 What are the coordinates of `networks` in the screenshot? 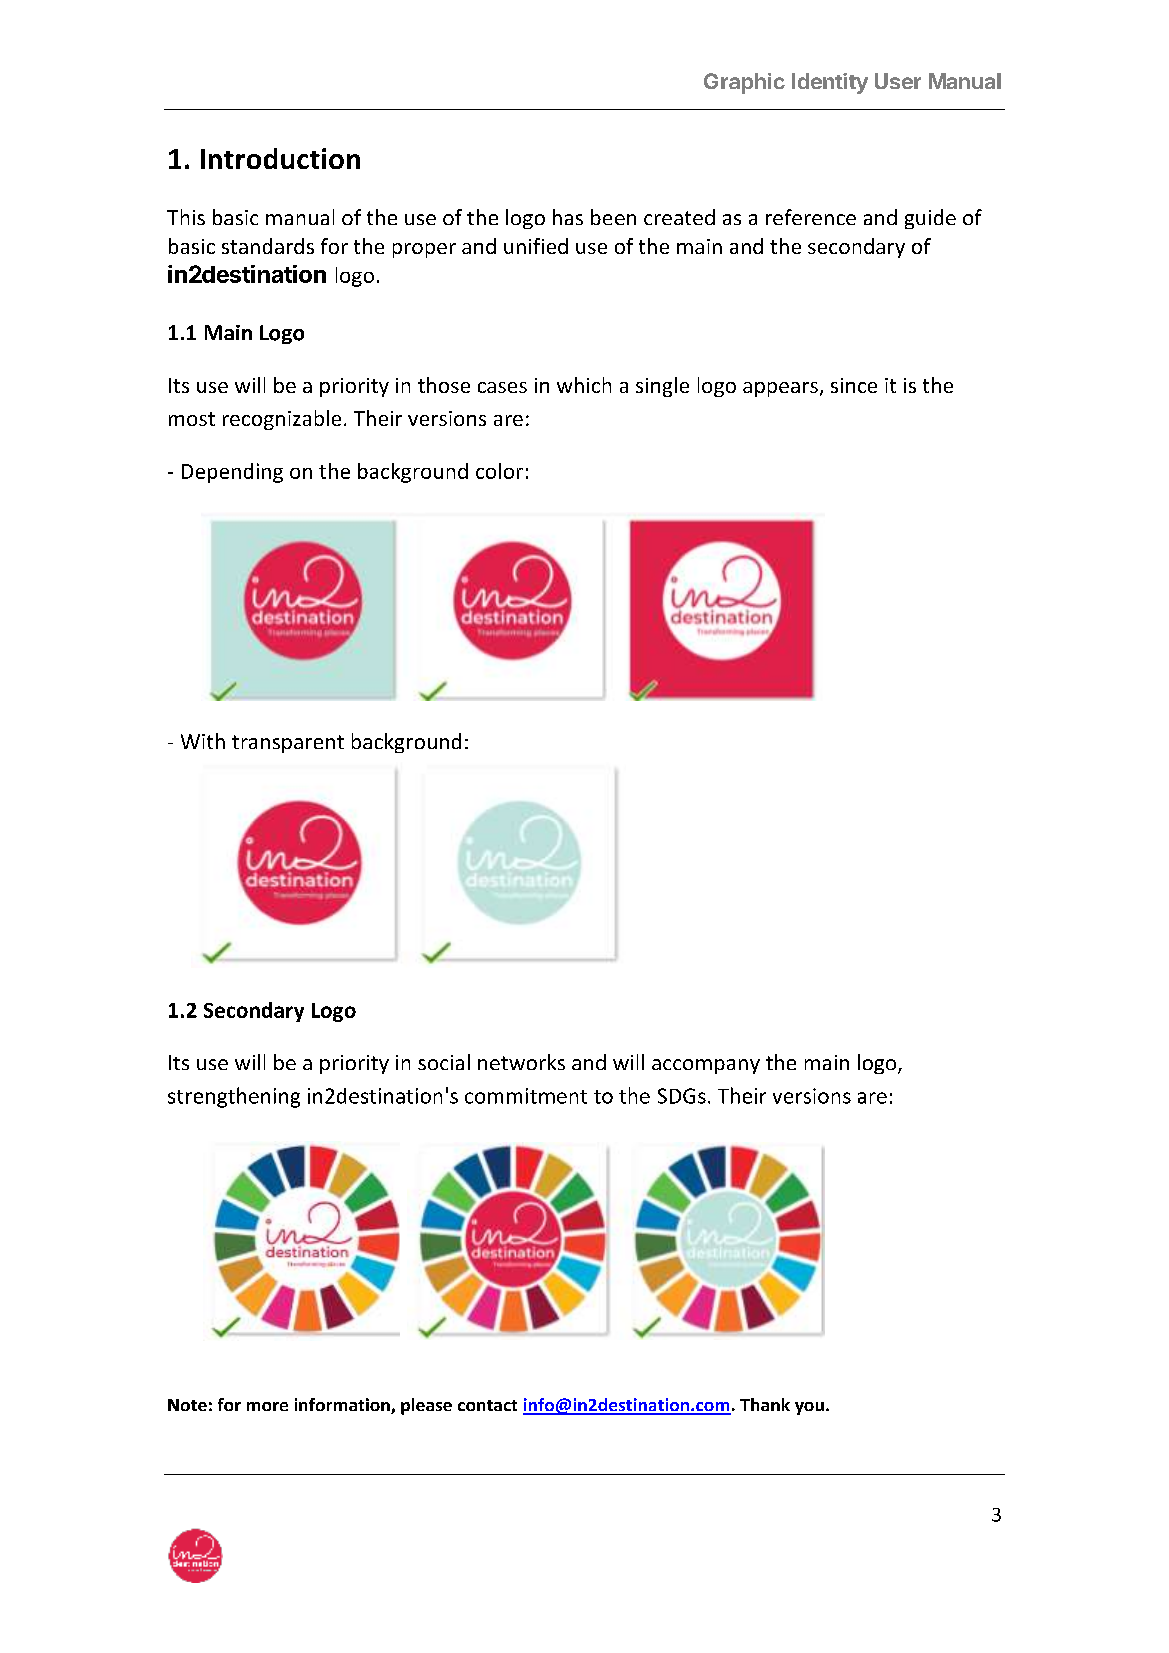 It's located at (521, 1062).
